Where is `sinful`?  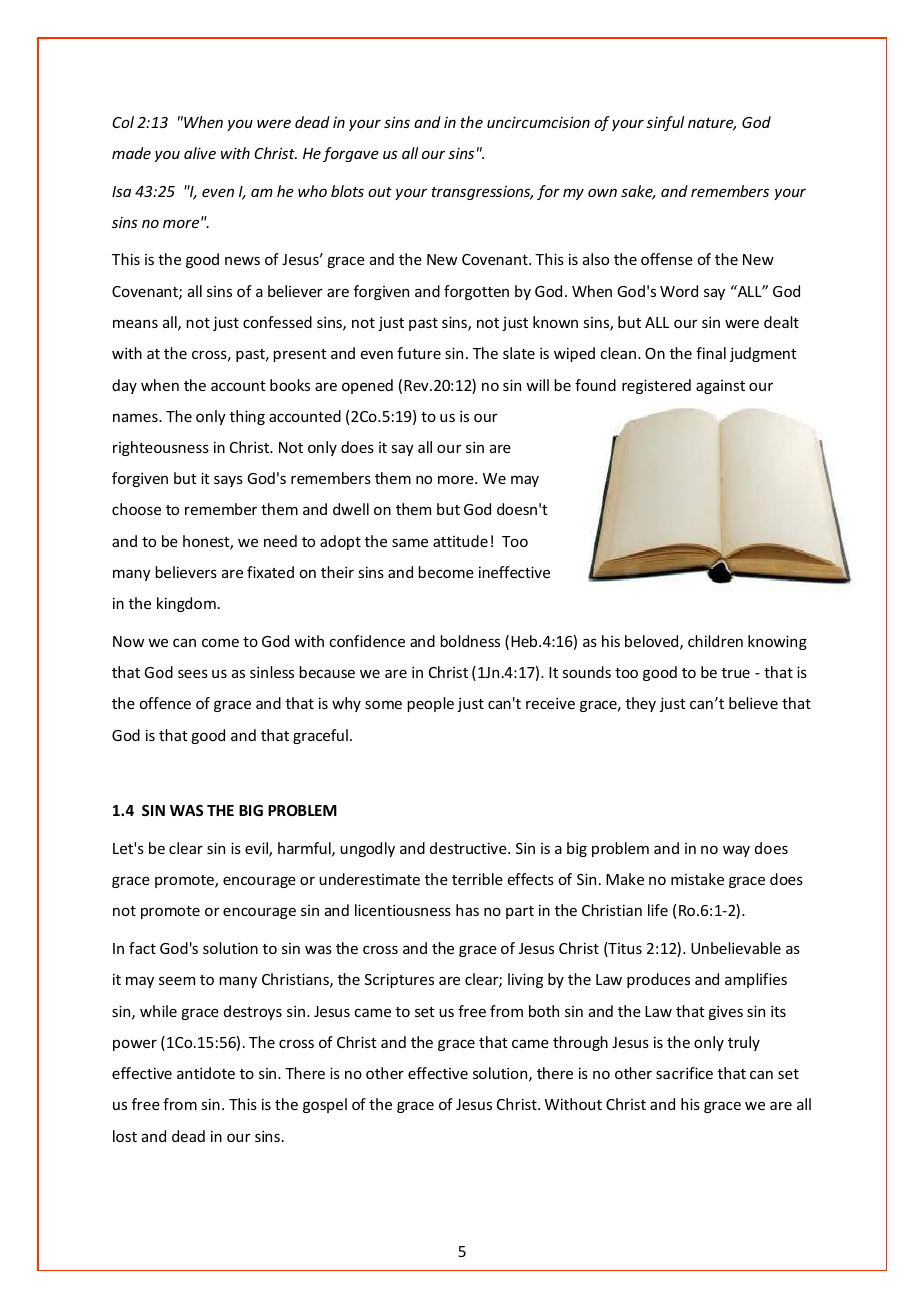 sinful is located at coordinates (665, 123).
